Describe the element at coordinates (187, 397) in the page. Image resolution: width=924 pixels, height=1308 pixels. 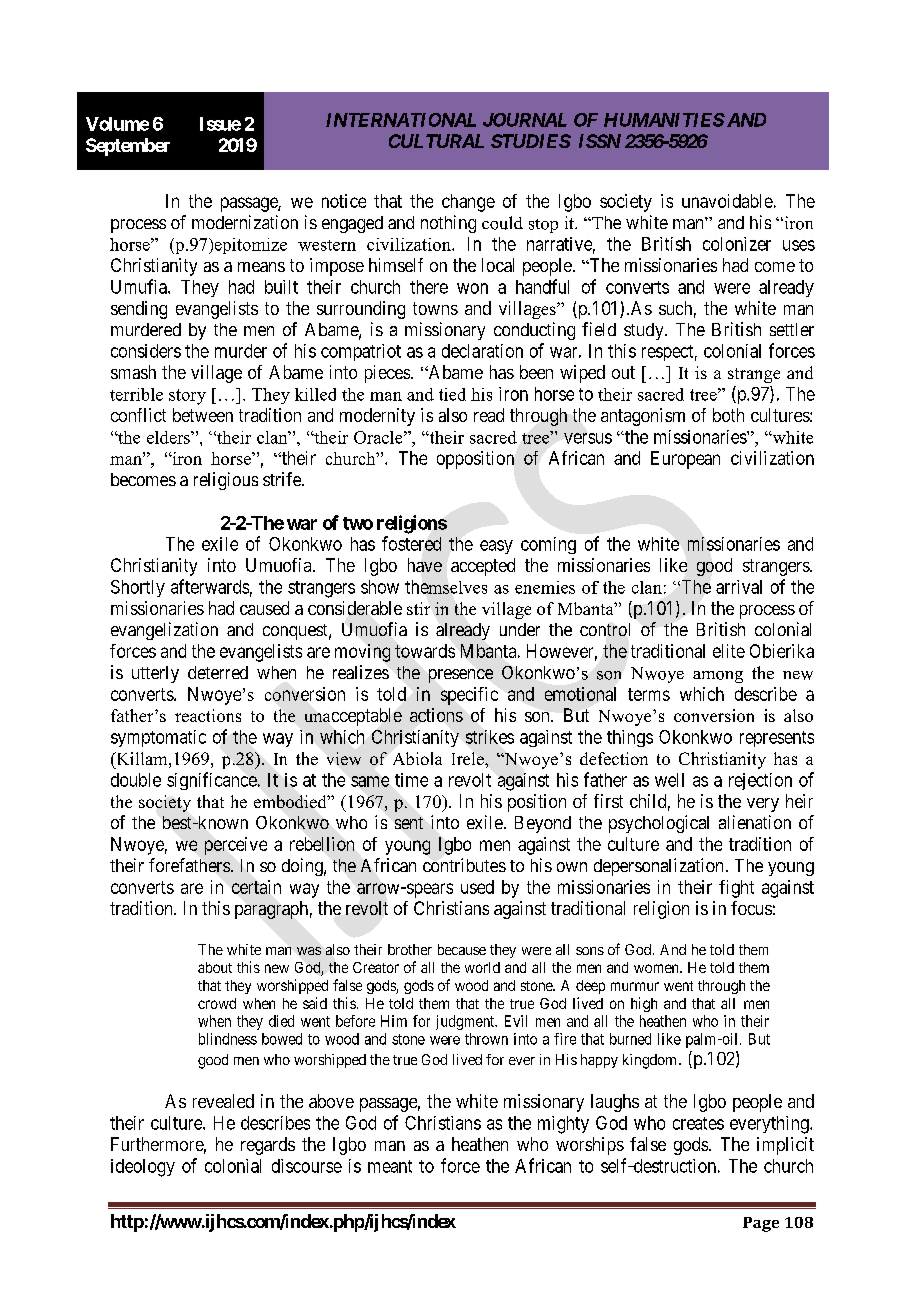
I see `story` at that location.
